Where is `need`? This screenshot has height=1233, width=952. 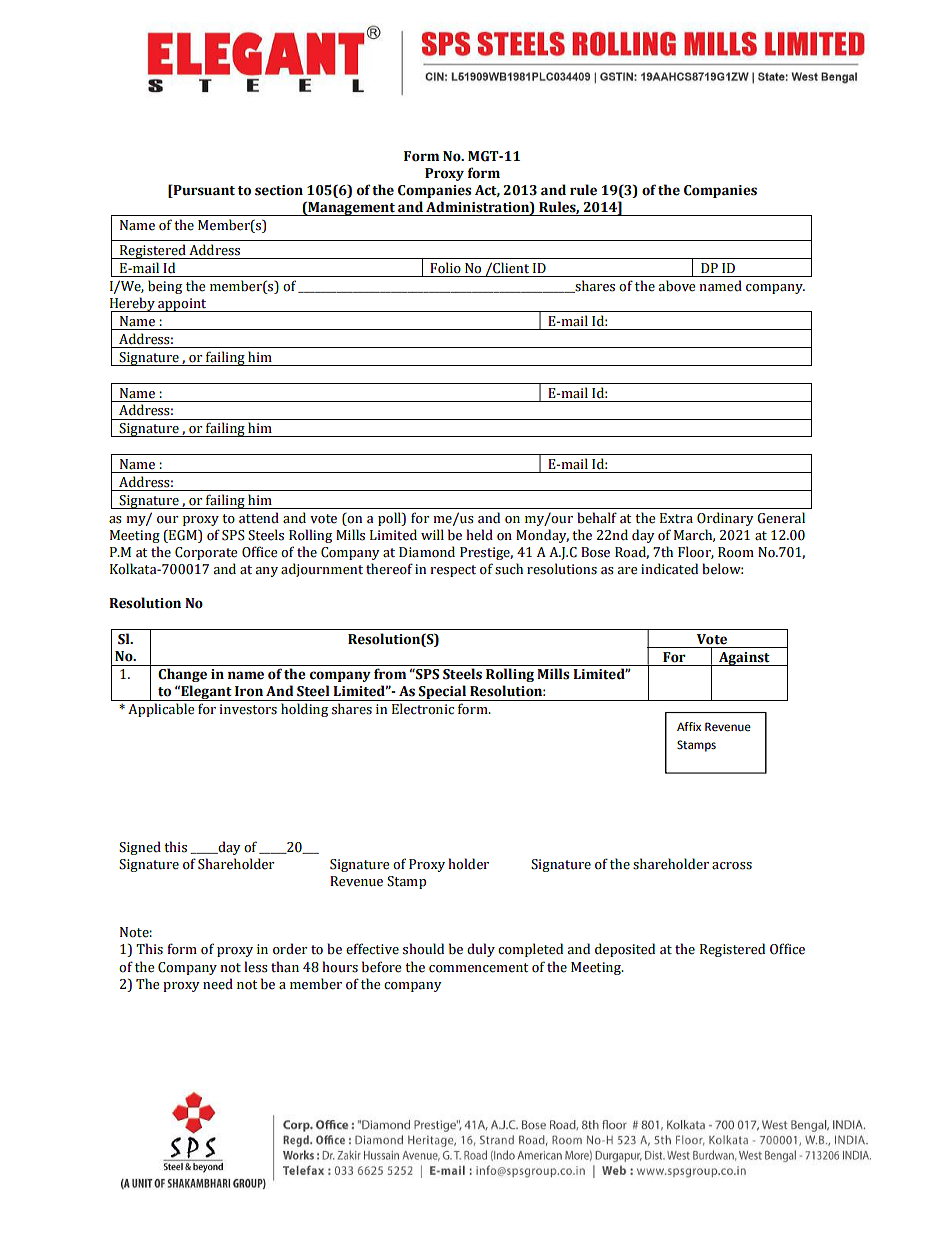 need is located at coordinates (218, 984).
